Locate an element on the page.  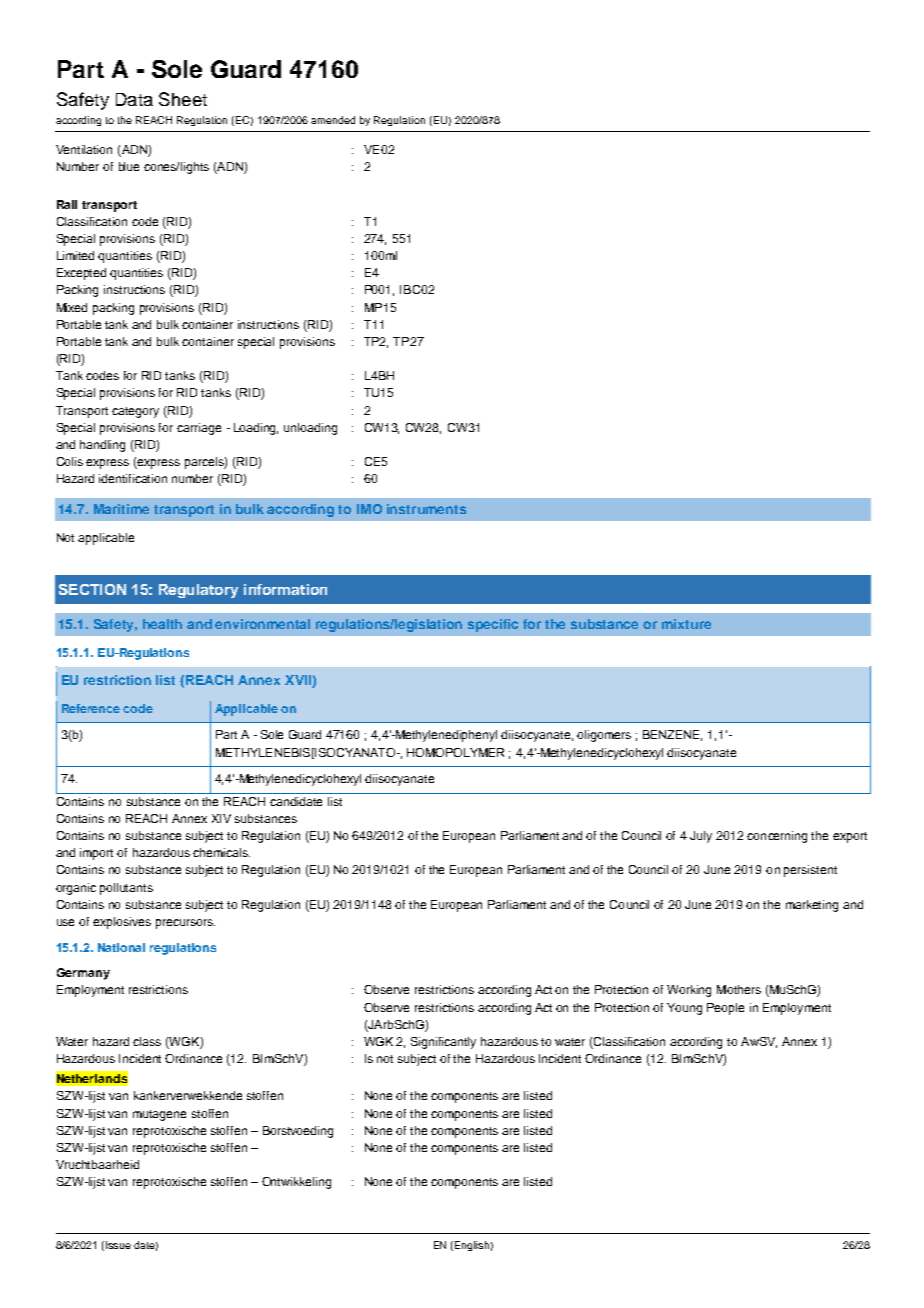
mixture is located at coordinates (686, 624).
